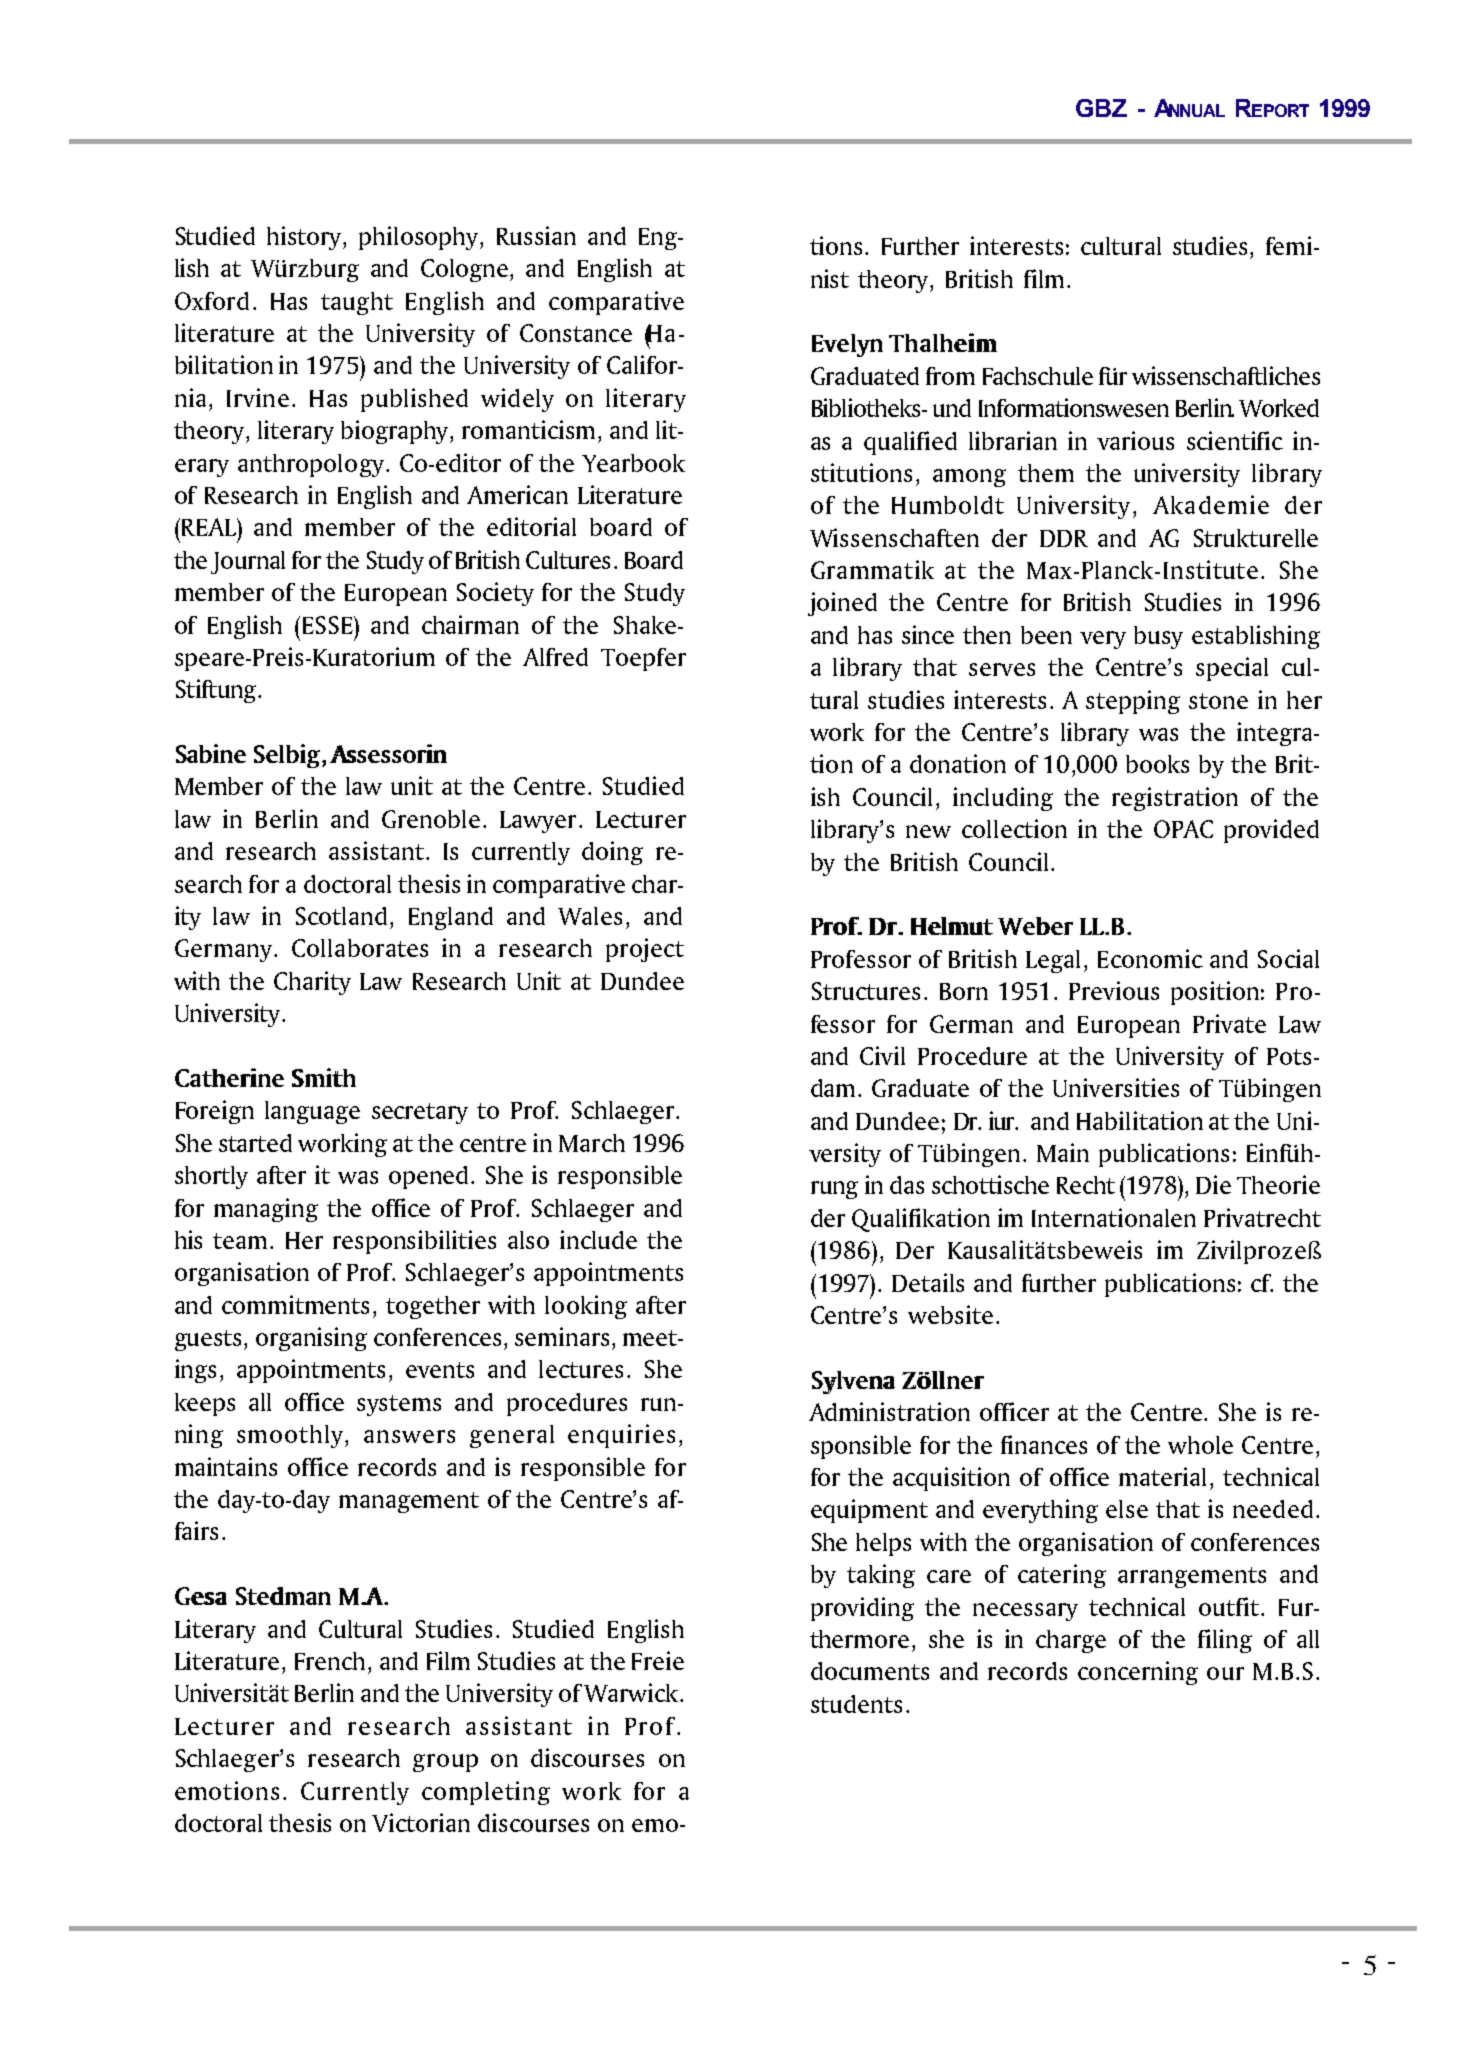 The image size is (1460, 2066). I want to click on students, so click(856, 1704).
